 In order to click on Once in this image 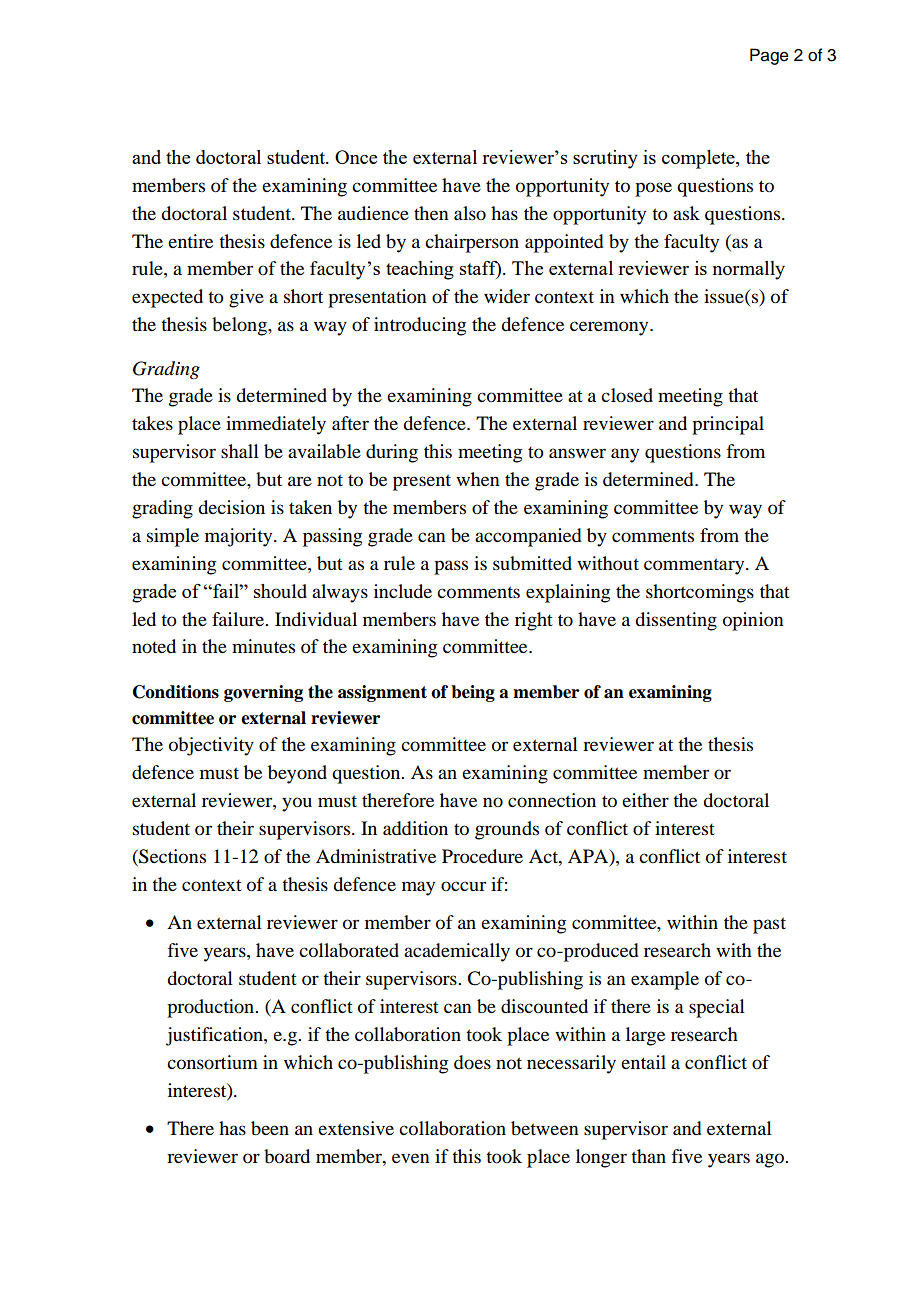, I will do `click(356, 157)`.
